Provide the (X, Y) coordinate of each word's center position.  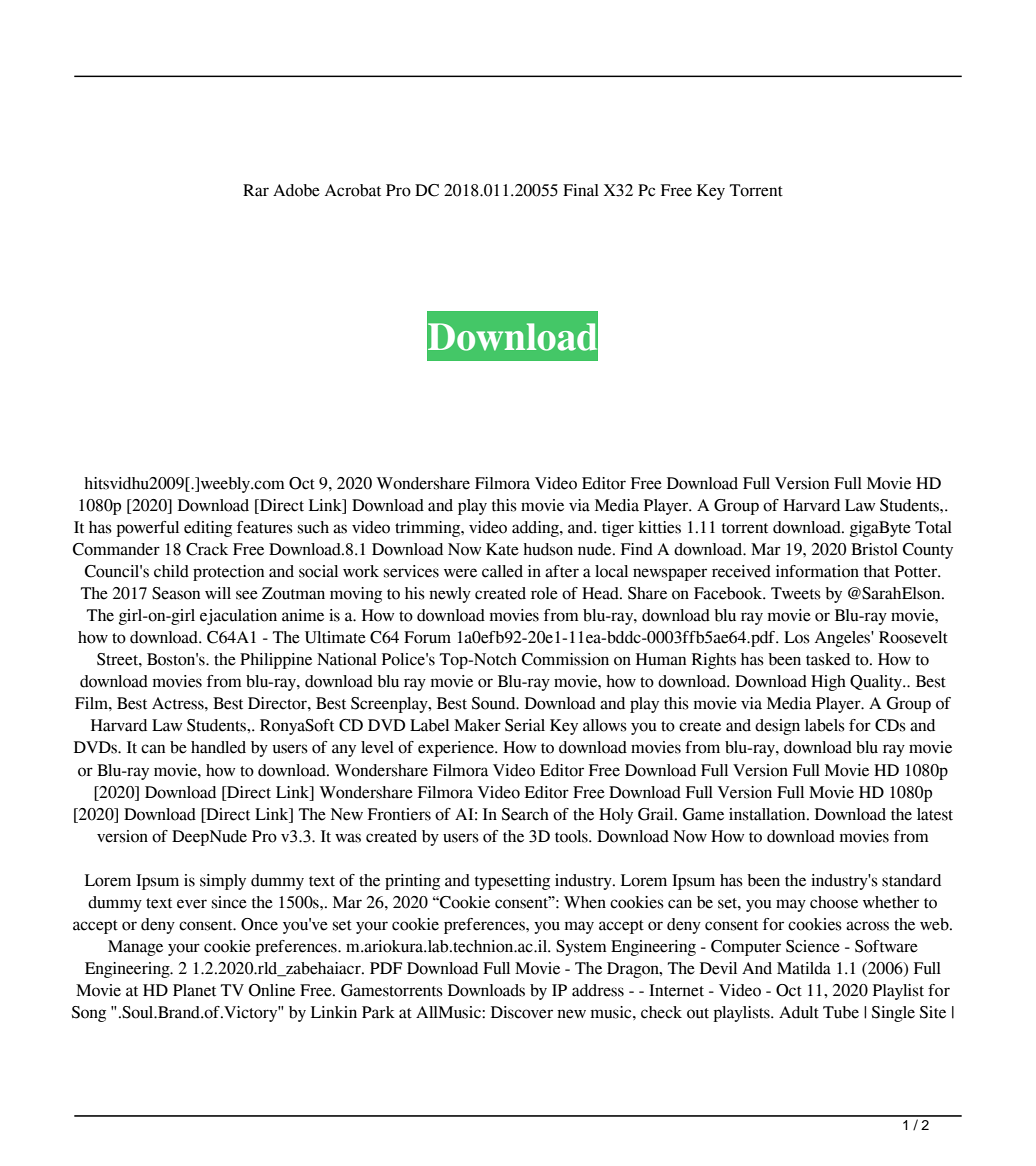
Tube (841, 1012)
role (544, 593)
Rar (256, 190)
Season (176, 593)
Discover (522, 1012)
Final (581, 190)
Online (272, 990)
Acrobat (353, 190)
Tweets (796, 593)
